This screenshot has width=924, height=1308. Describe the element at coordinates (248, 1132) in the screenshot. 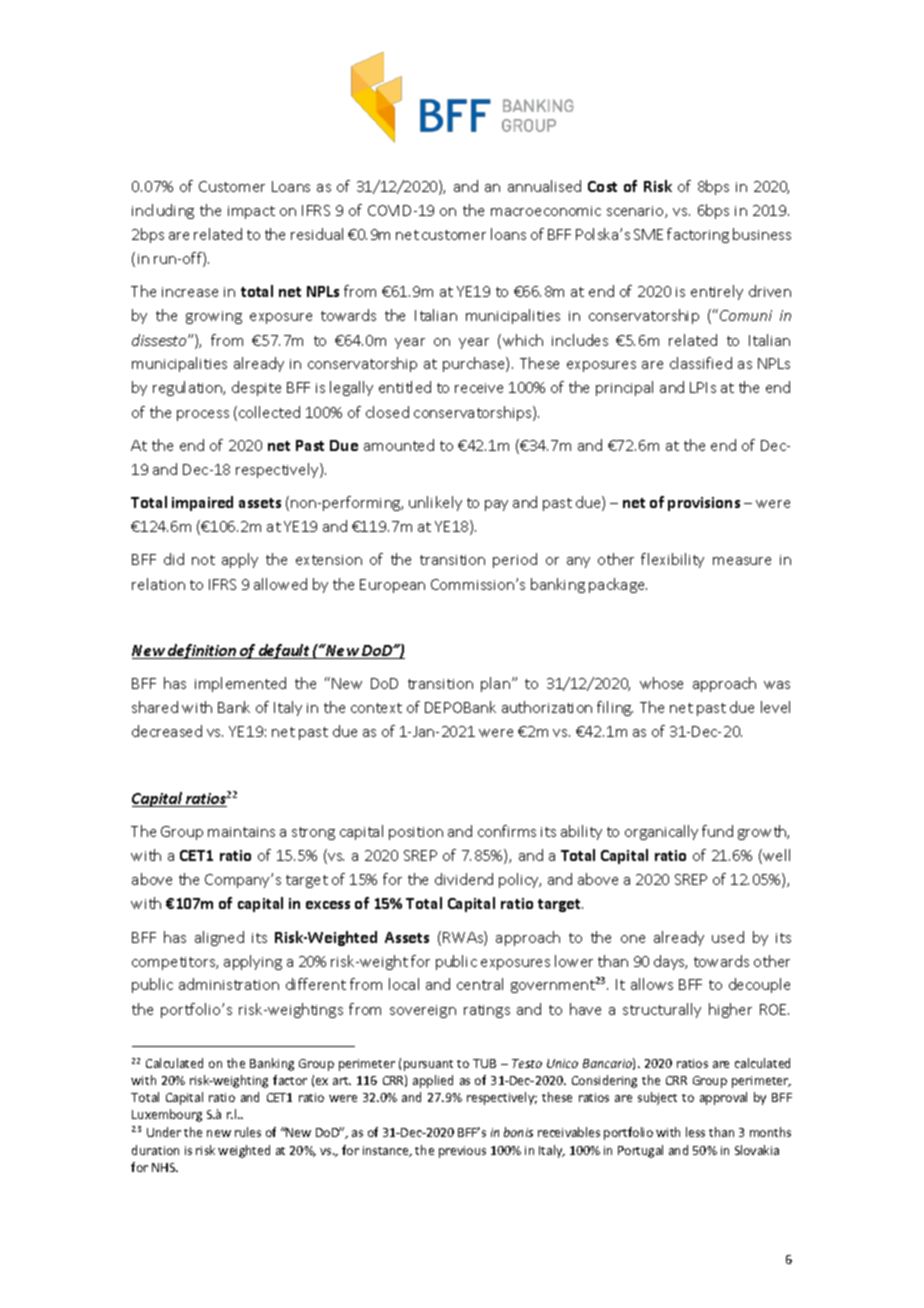

I see `rules` at that location.
